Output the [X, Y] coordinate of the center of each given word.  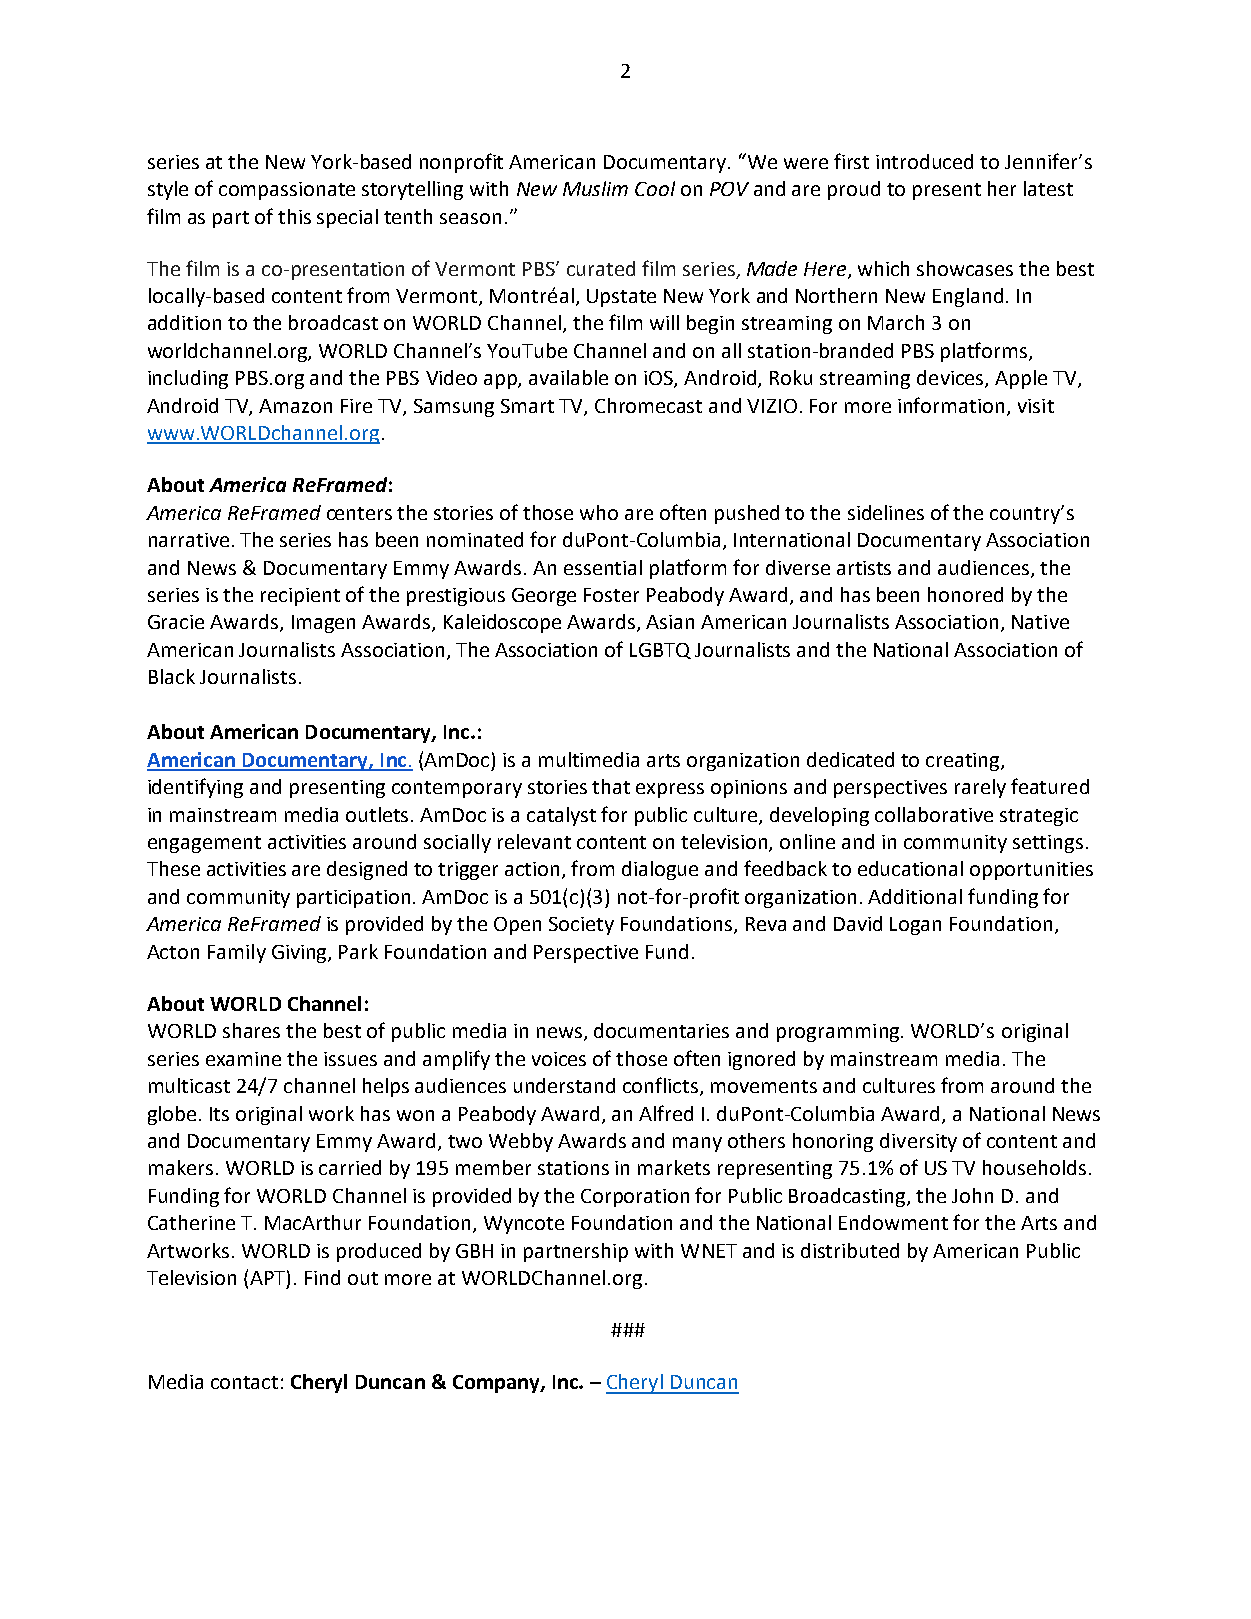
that [611, 786]
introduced [924, 161]
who [599, 512]
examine [243, 1059]
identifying [195, 788]
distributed [850, 1250]
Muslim [595, 188]
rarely [980, 788]
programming [839, 1033]
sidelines [886, 512]
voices [559, 1059]
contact [244, 1382]
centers [359, 513]
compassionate [287, 191]
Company [497, 1384]
